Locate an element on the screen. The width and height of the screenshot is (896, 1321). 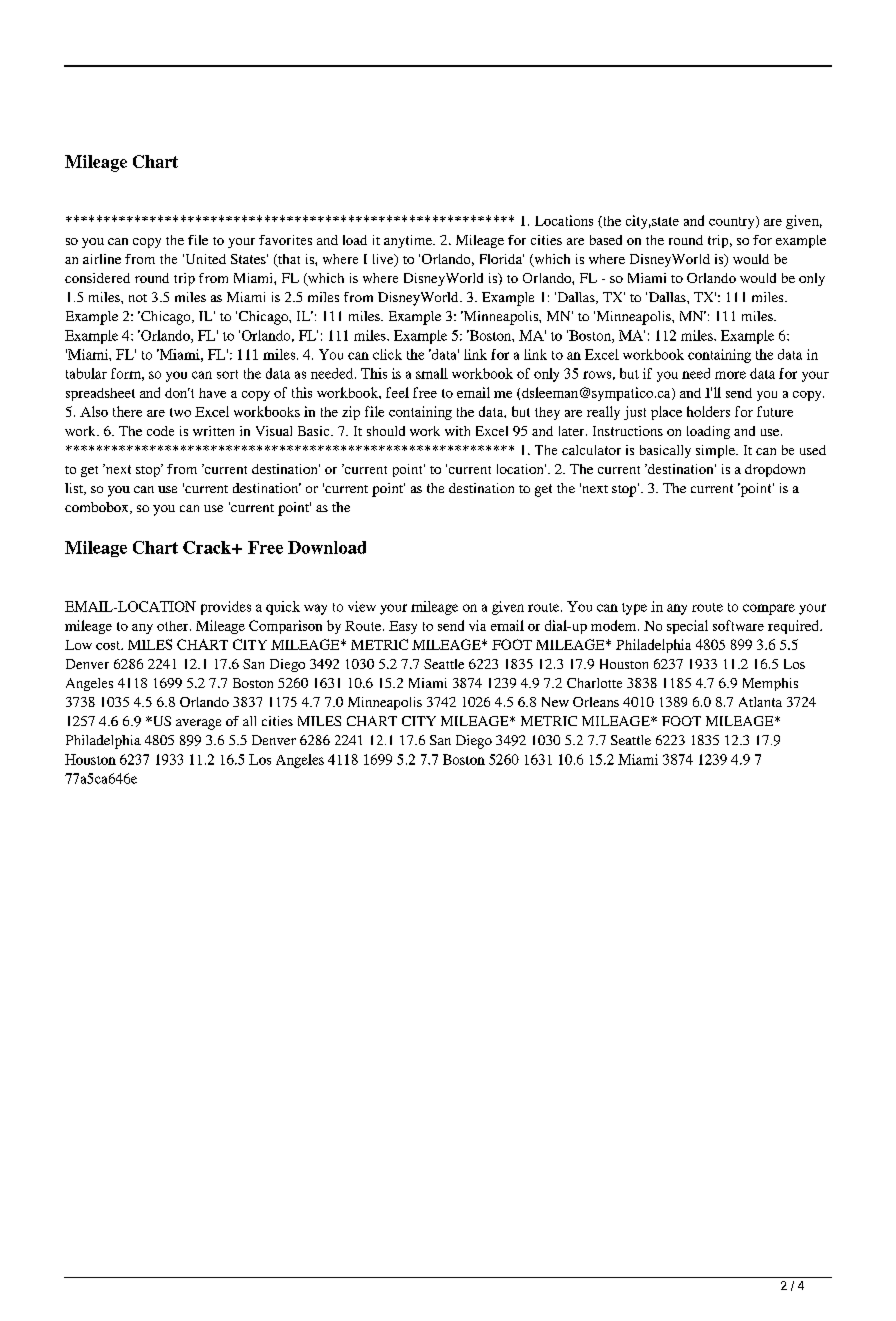
average is located at coordinates (198, 724).
